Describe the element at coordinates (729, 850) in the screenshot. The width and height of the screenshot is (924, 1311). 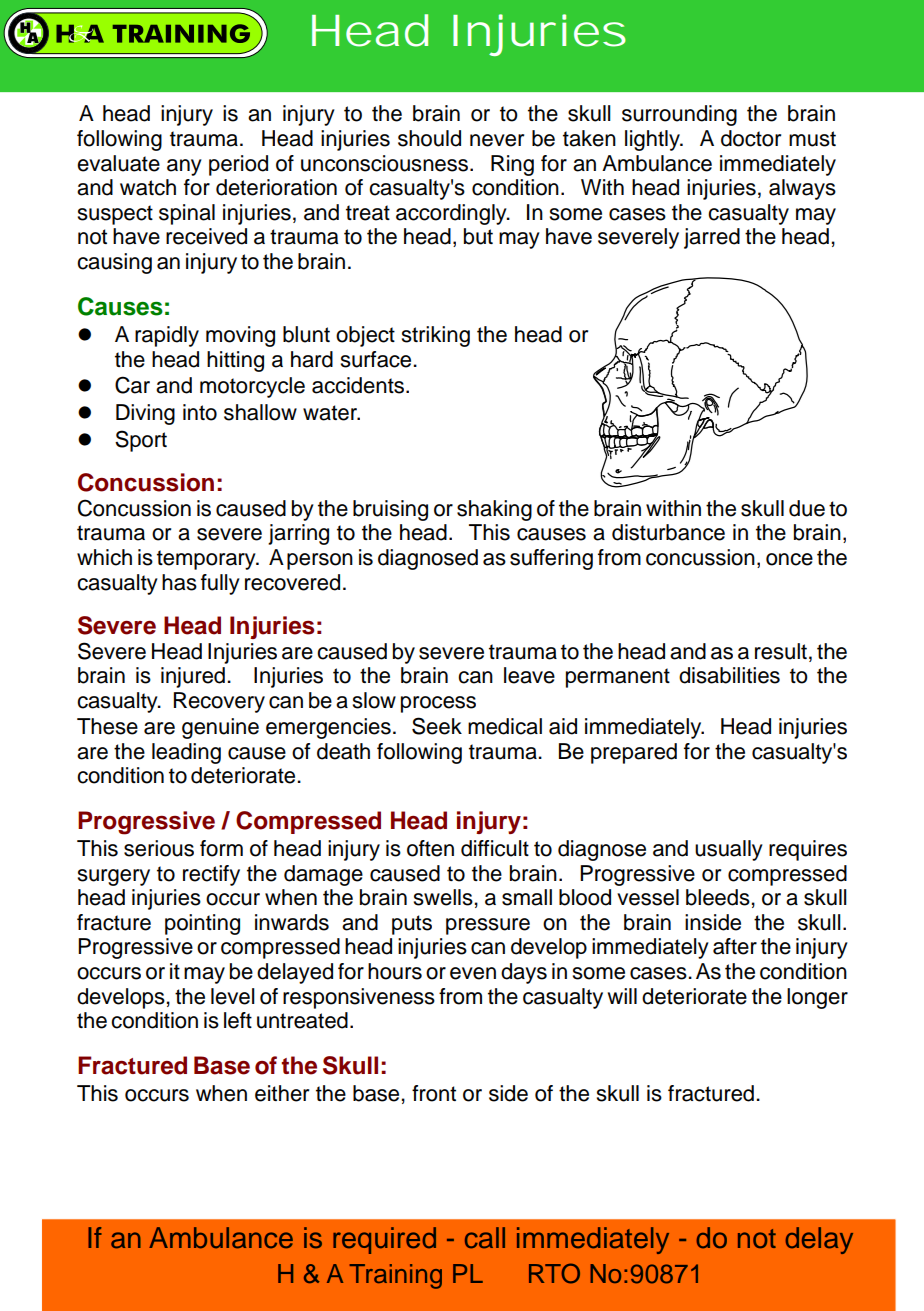
I see `usually` at that location.
